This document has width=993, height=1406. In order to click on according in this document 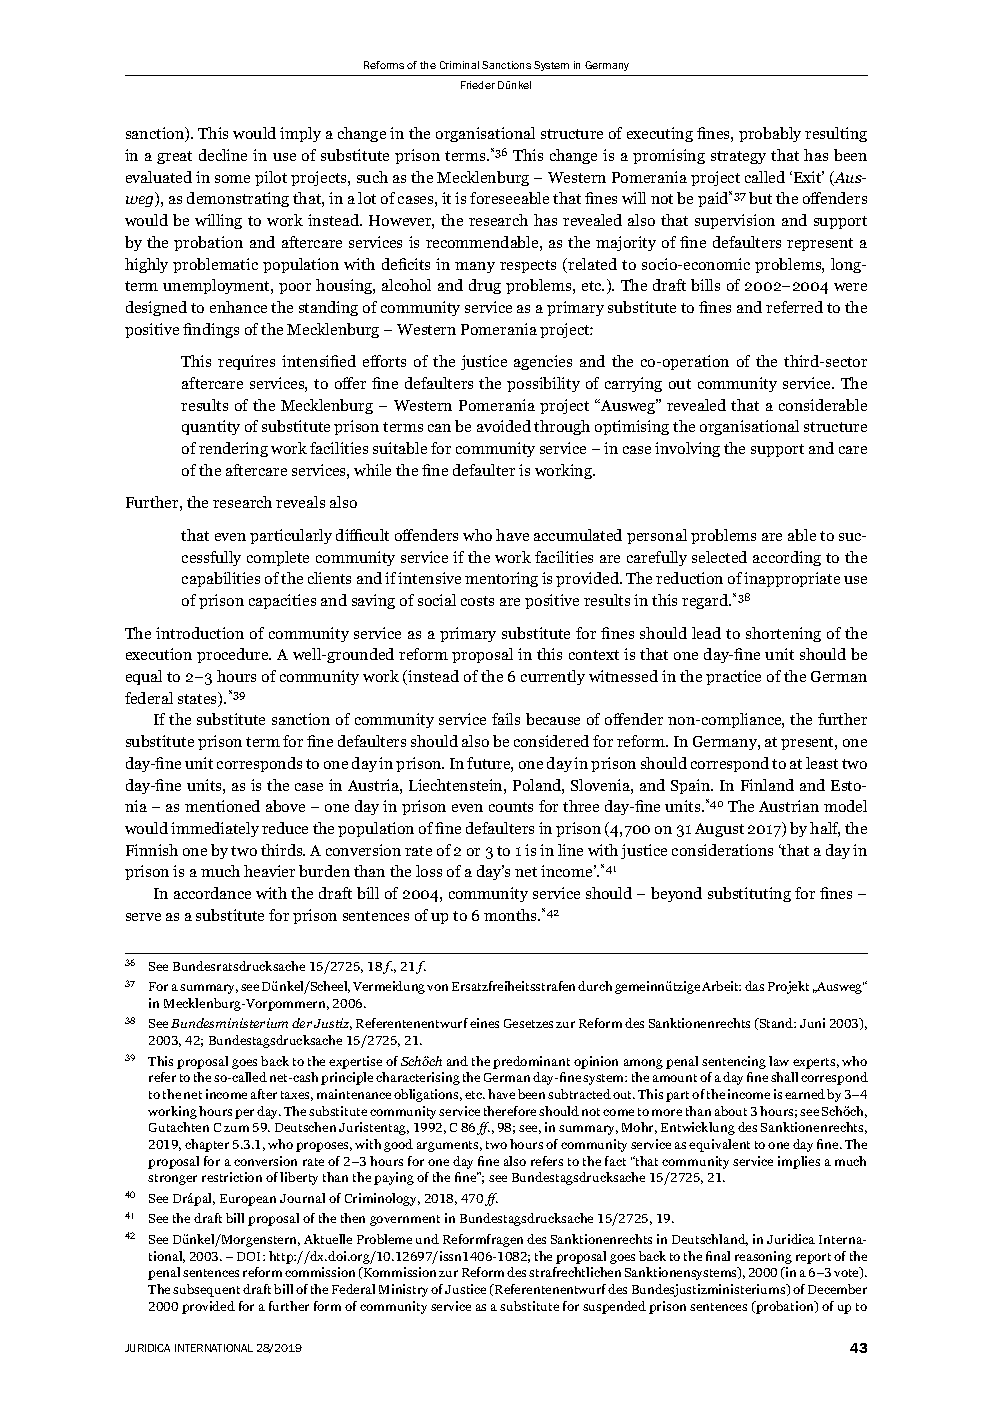, I will do `click(787, 558)`.
